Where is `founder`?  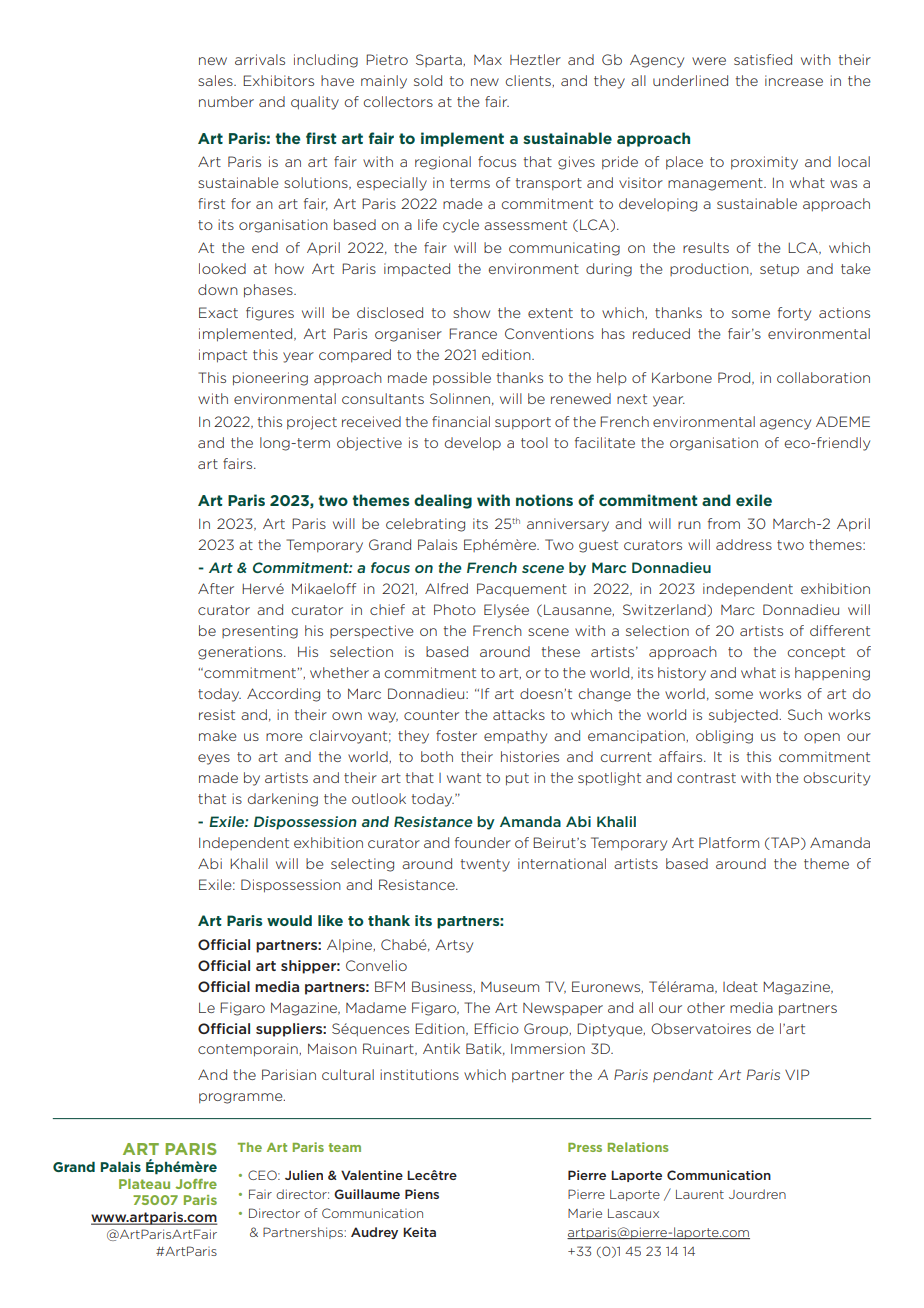 founder is located at coordinates (483, 842).
